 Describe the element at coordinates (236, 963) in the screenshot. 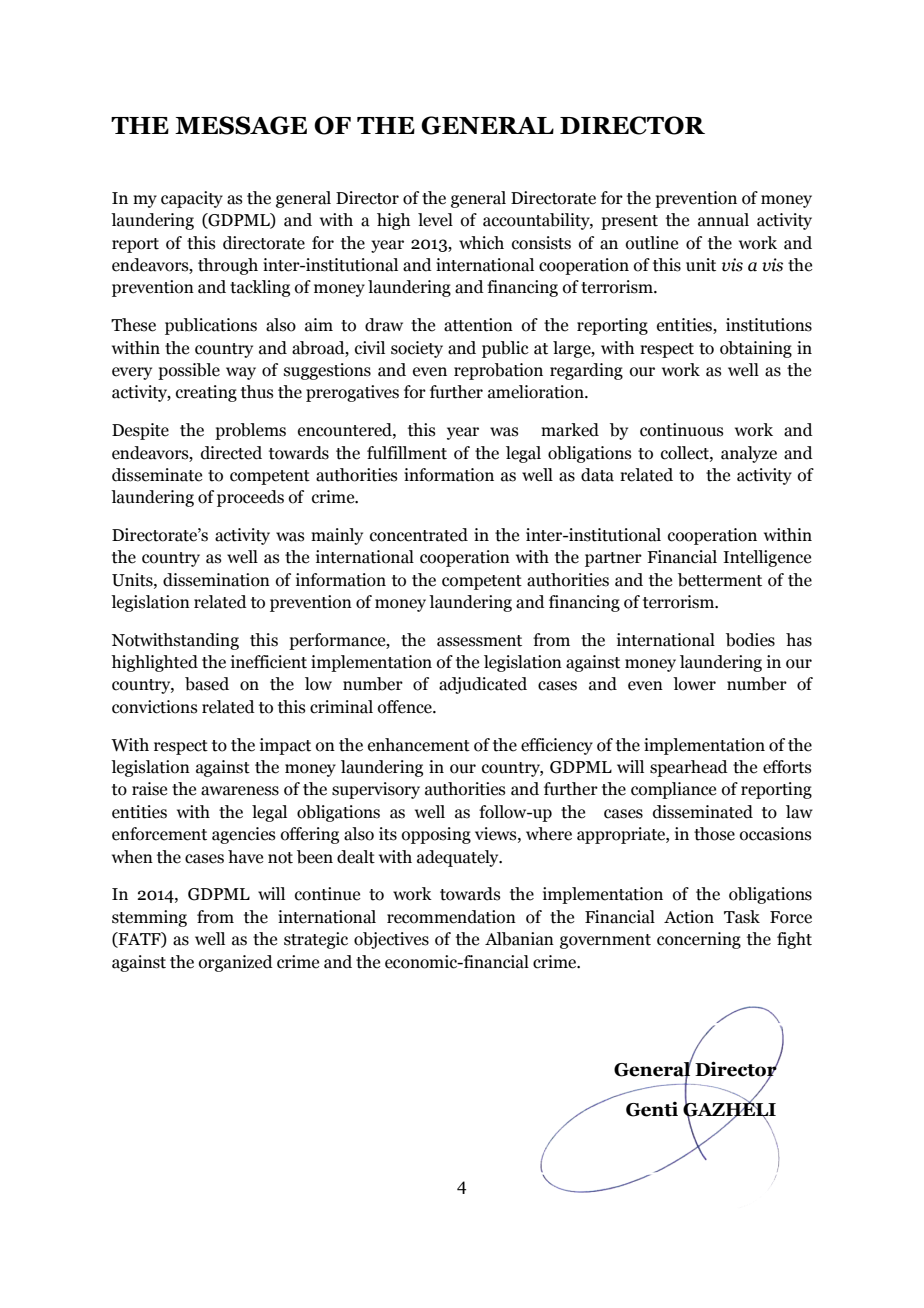

I see `organized` at that location.
